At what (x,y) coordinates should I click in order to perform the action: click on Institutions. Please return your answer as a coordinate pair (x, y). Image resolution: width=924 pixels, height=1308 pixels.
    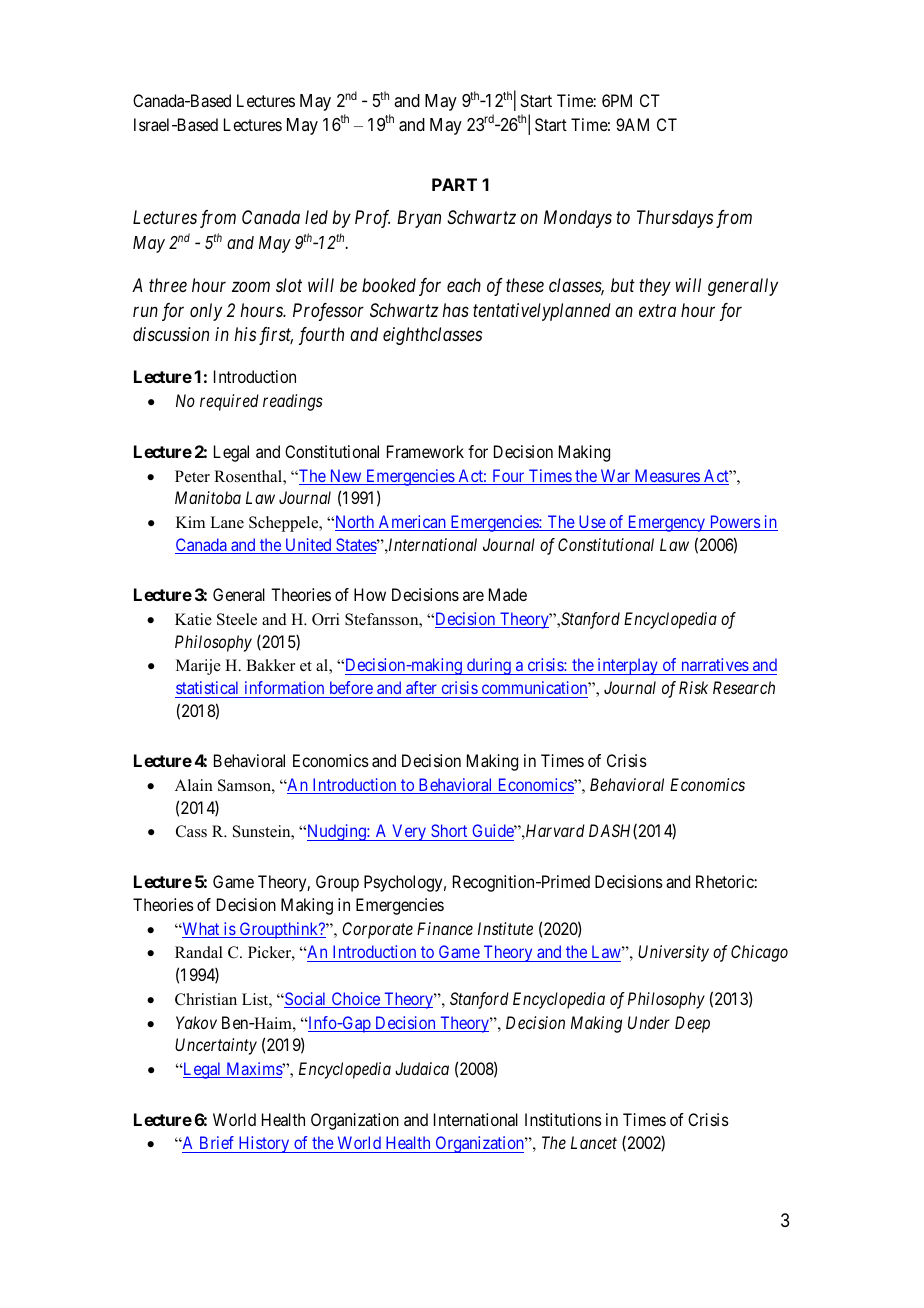
    Looking at the image, I should click on (563, 1119).
